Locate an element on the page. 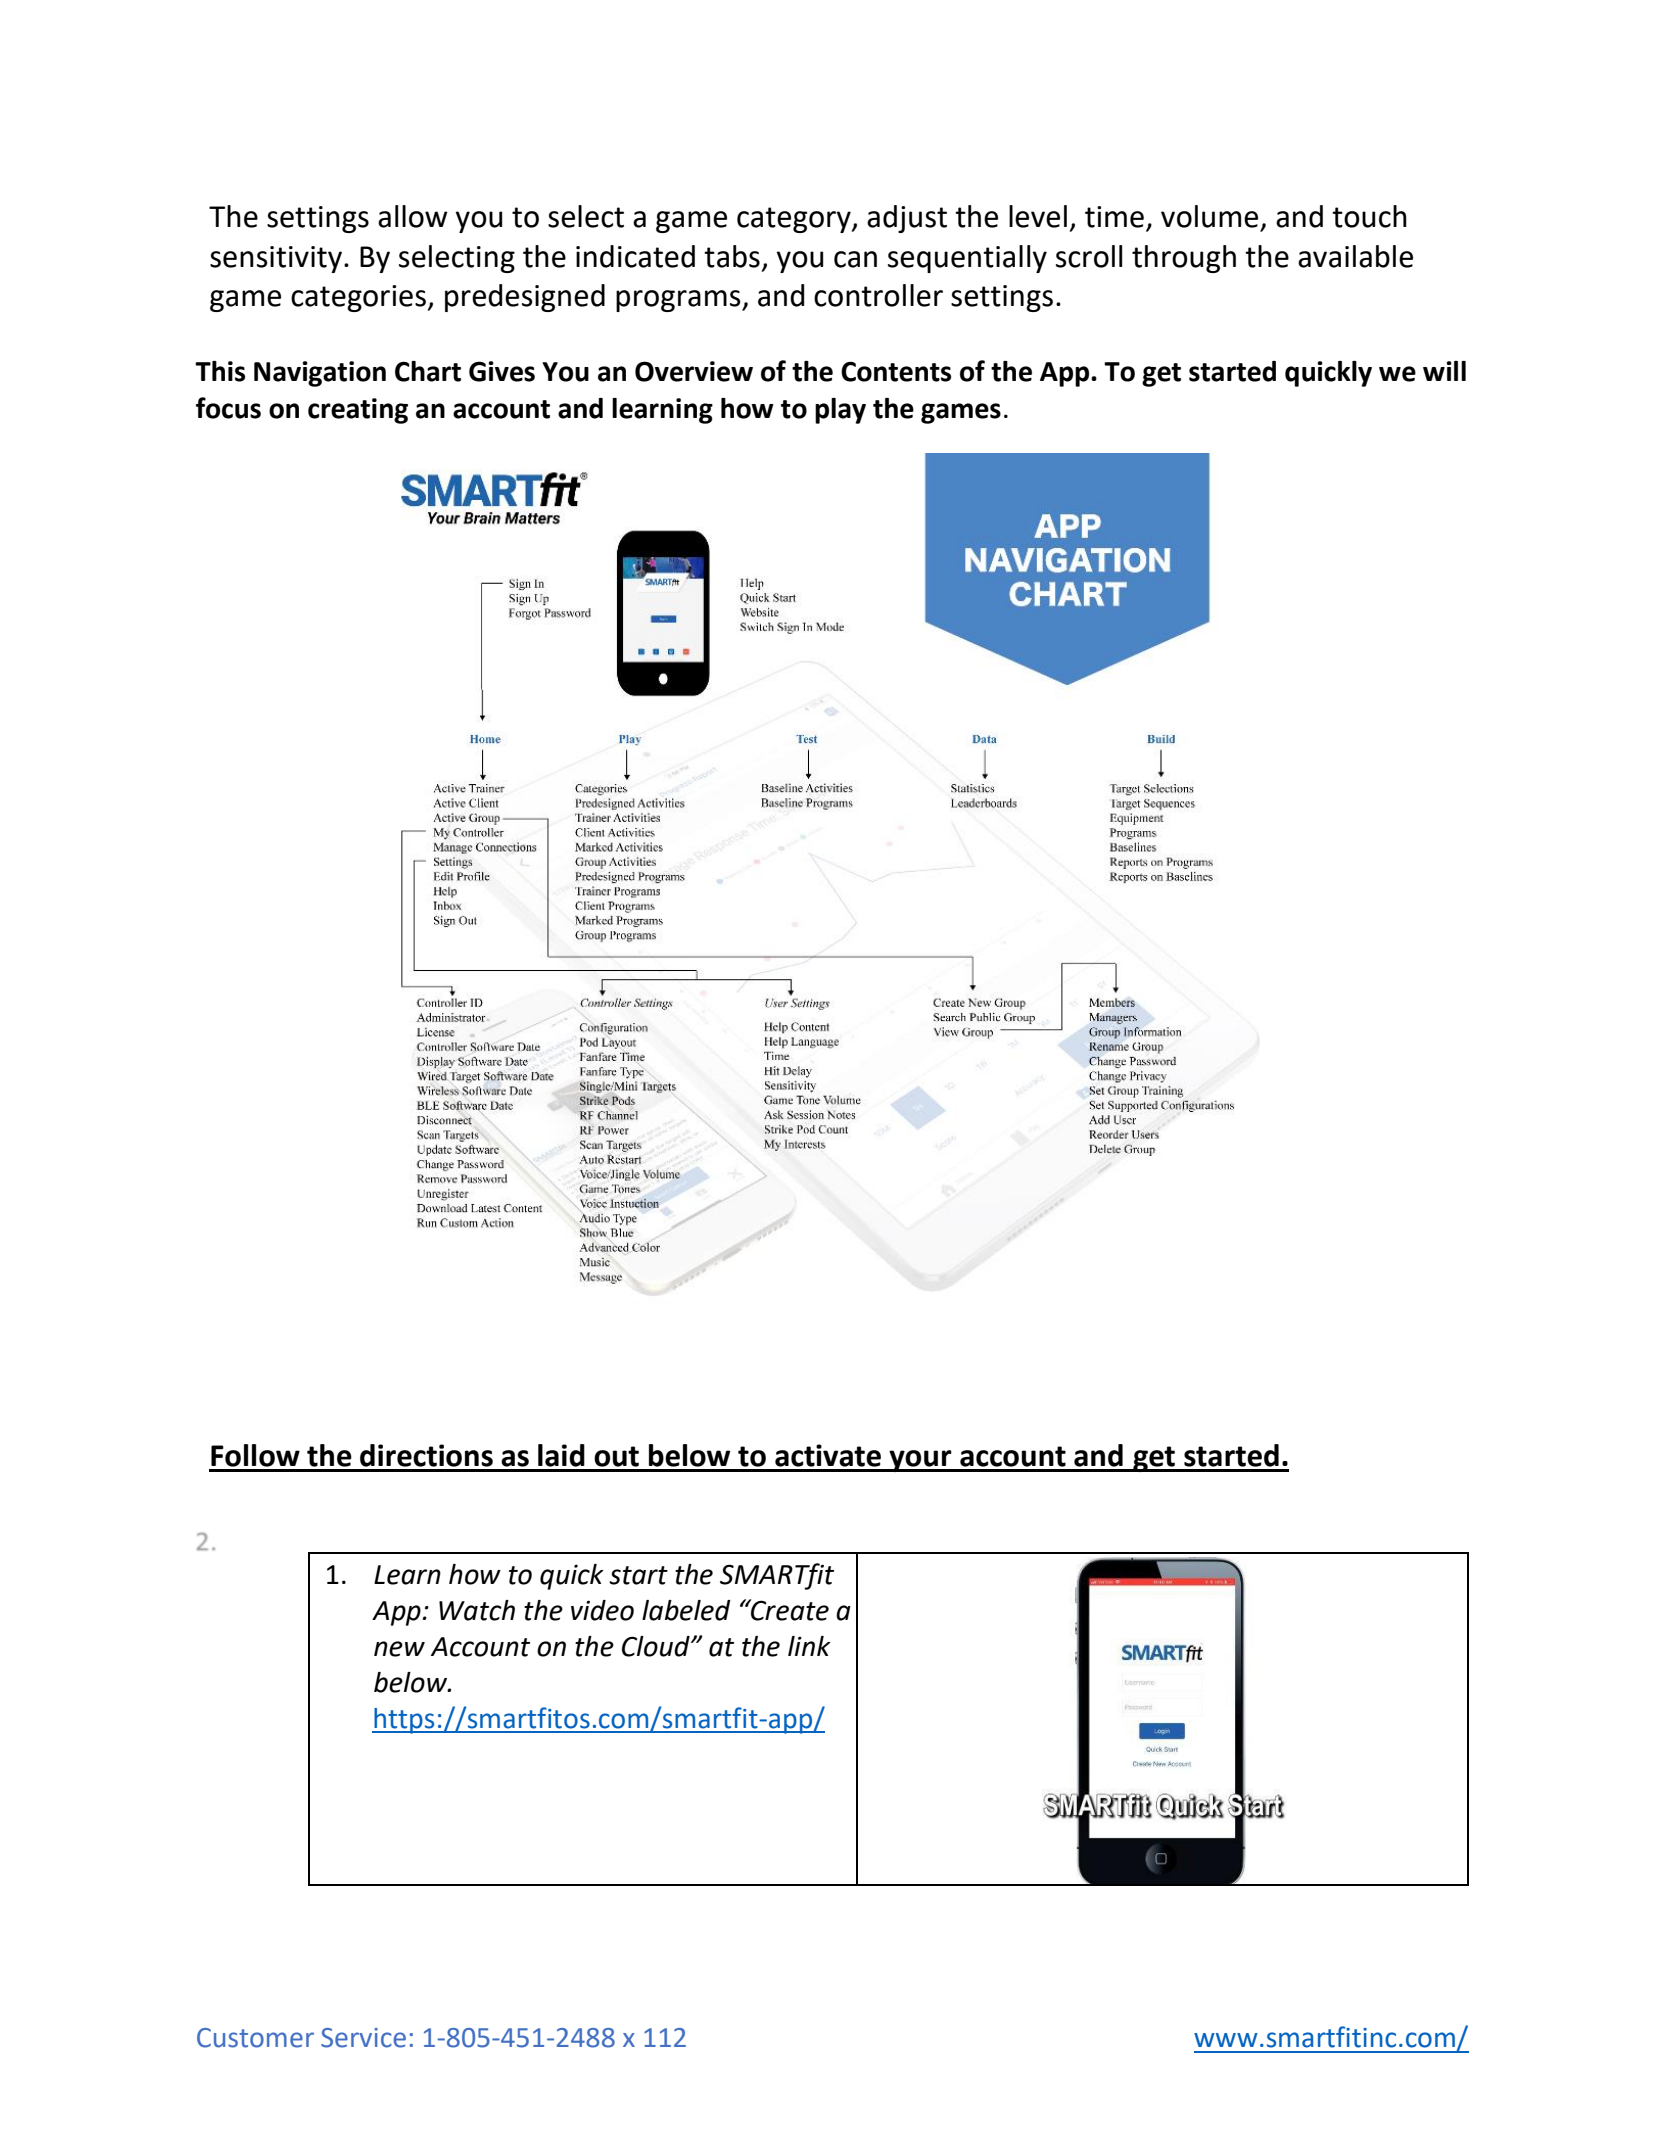  will is located at coordinates (1444, 371).
